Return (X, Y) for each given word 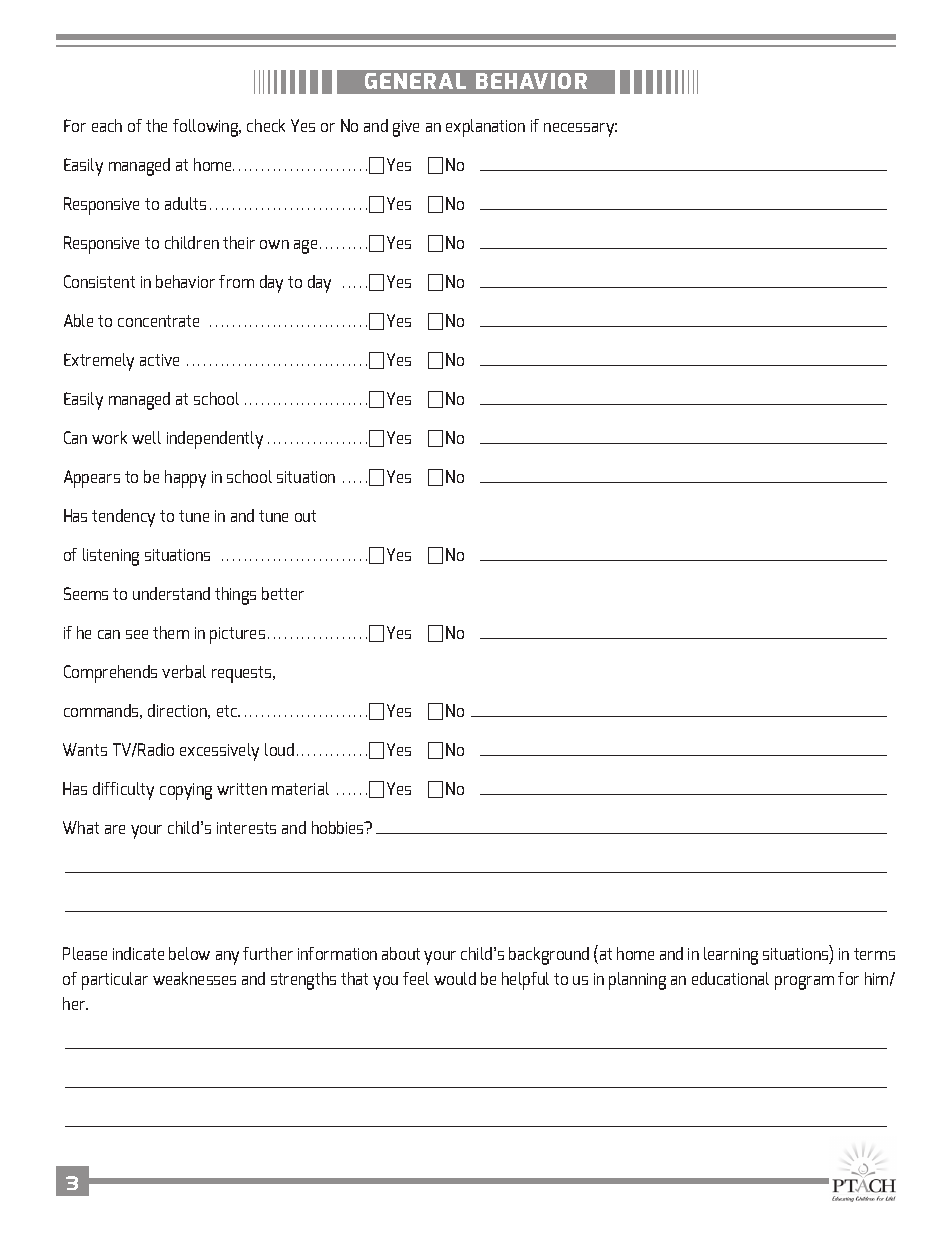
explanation (485, 128)
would (455, 978)
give (406, 128)
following (207, 128)
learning (731, 956)
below (189, 953)
